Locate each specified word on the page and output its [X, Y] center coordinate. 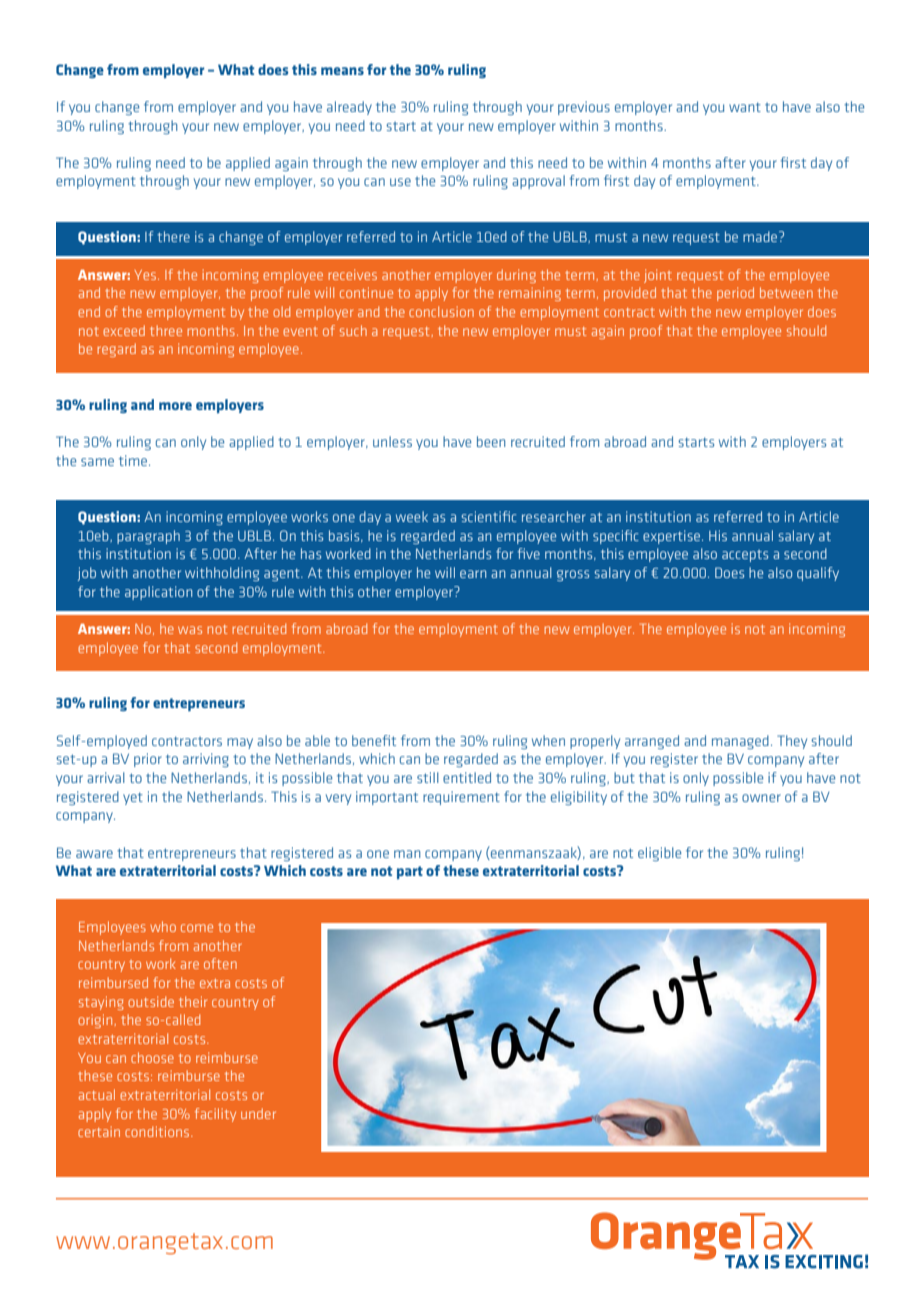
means [342, 71]
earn [473, 574]
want [745, 107]
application [158, 593]
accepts [745, 556]
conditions [158, 1131]
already [349, 108]
